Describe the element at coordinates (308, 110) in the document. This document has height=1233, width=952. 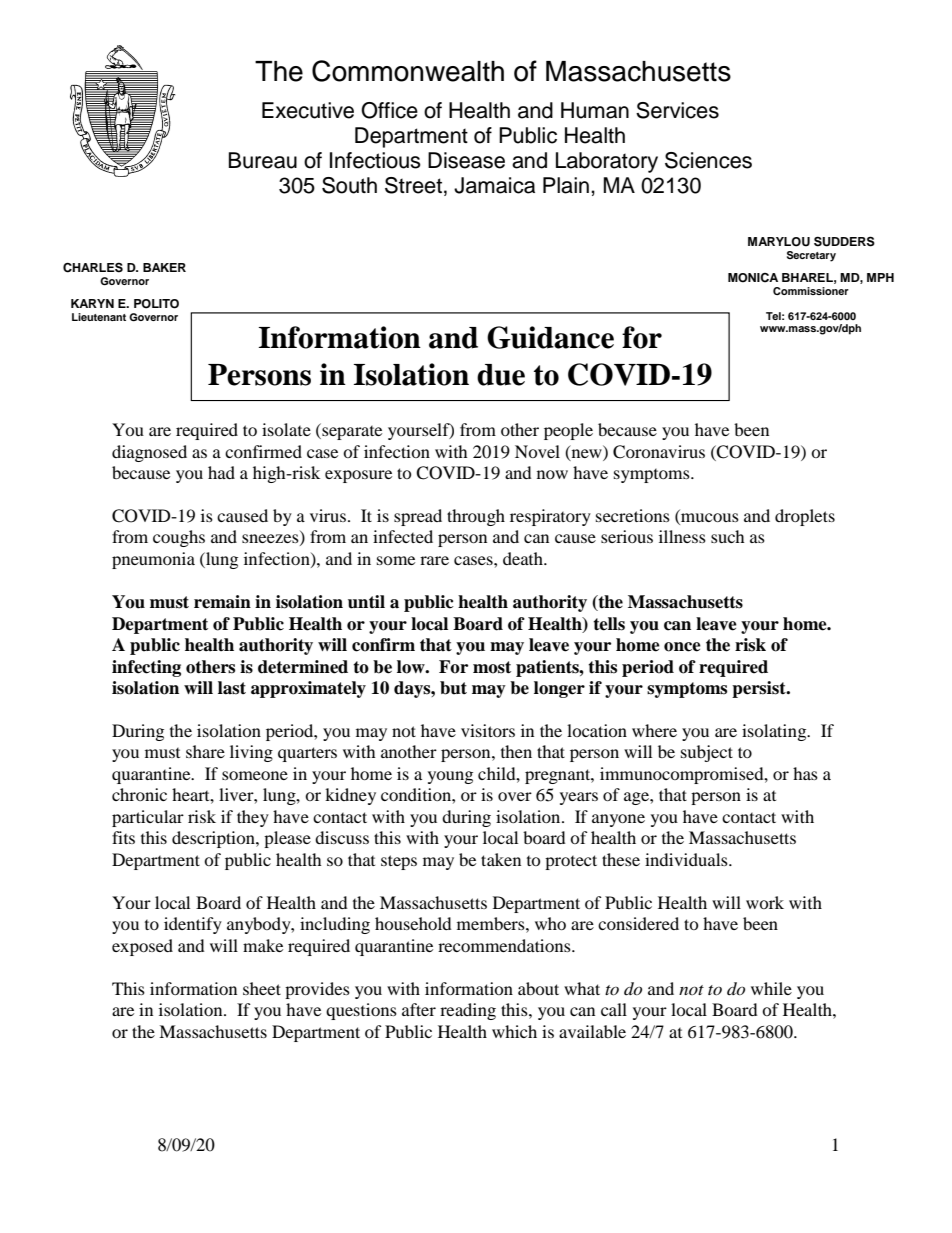
I see `Executive` at that location.
